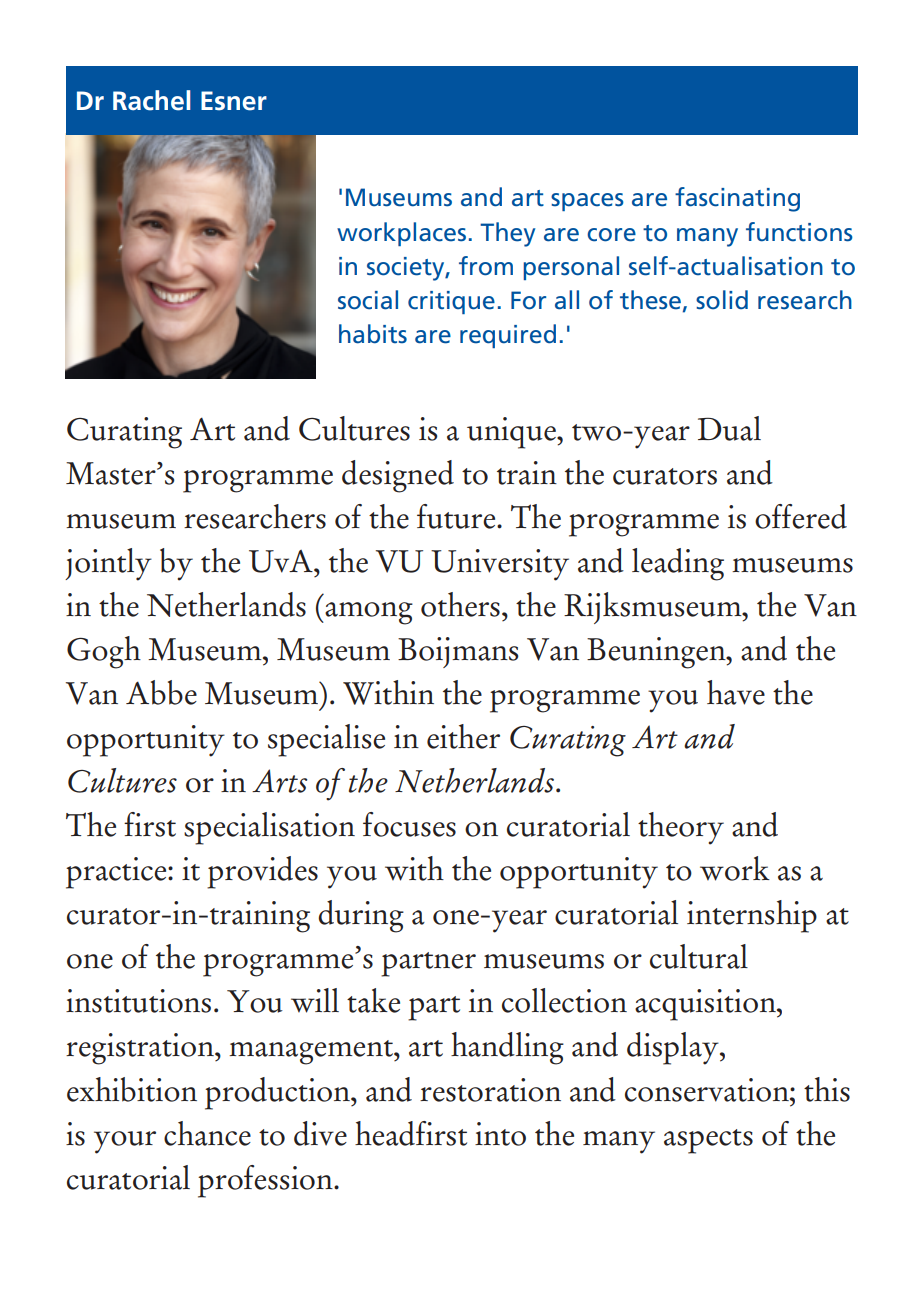  Describe the element at coordinates (161, 692) in the image. I see `Abbe` at that location.
